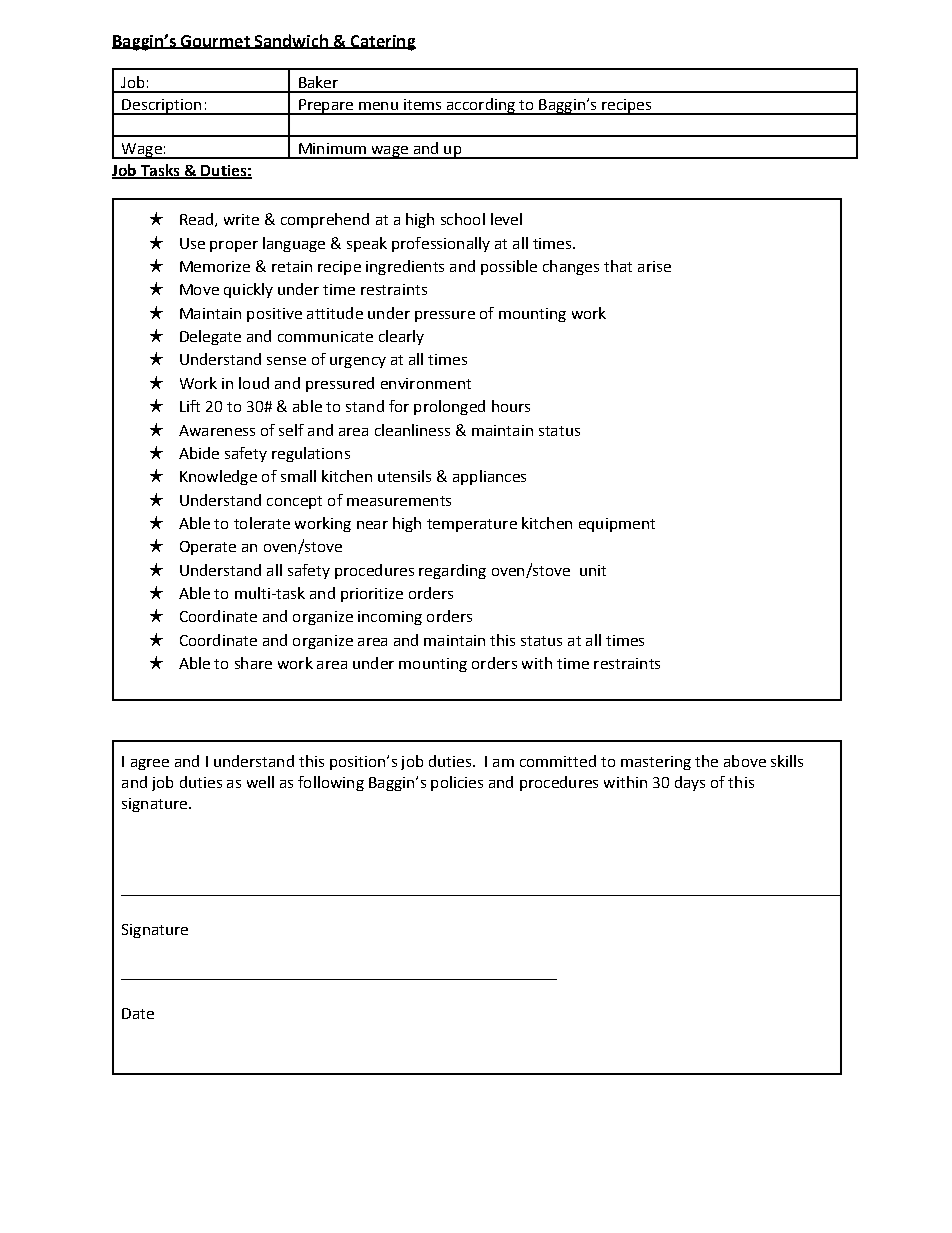  I want to click on Date, so click(138, 1013).
